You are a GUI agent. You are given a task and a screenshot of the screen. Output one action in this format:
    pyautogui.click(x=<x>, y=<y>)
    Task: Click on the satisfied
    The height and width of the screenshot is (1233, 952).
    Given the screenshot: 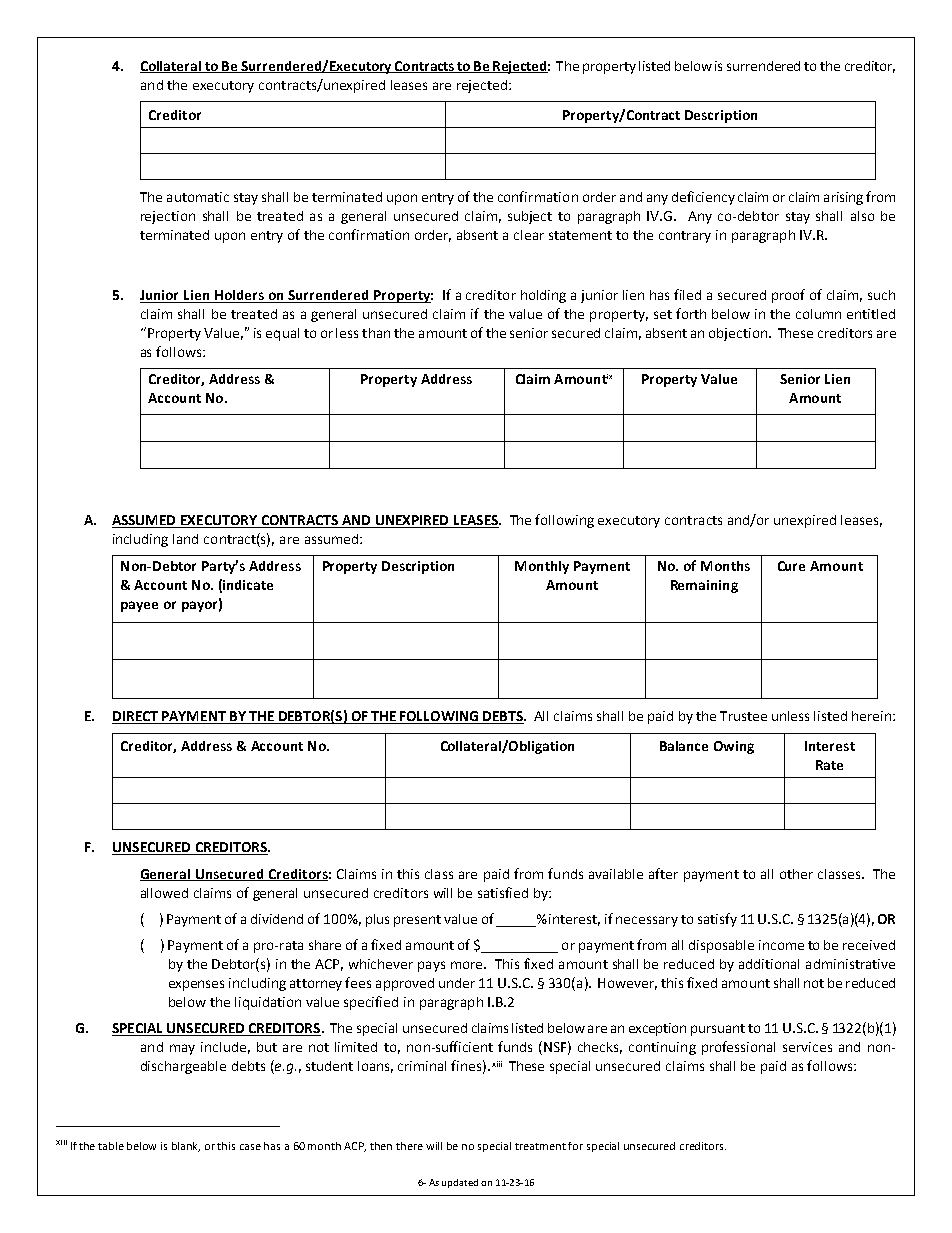 What is the action you would take?
    pyautogui.click(x=503, y=892)
